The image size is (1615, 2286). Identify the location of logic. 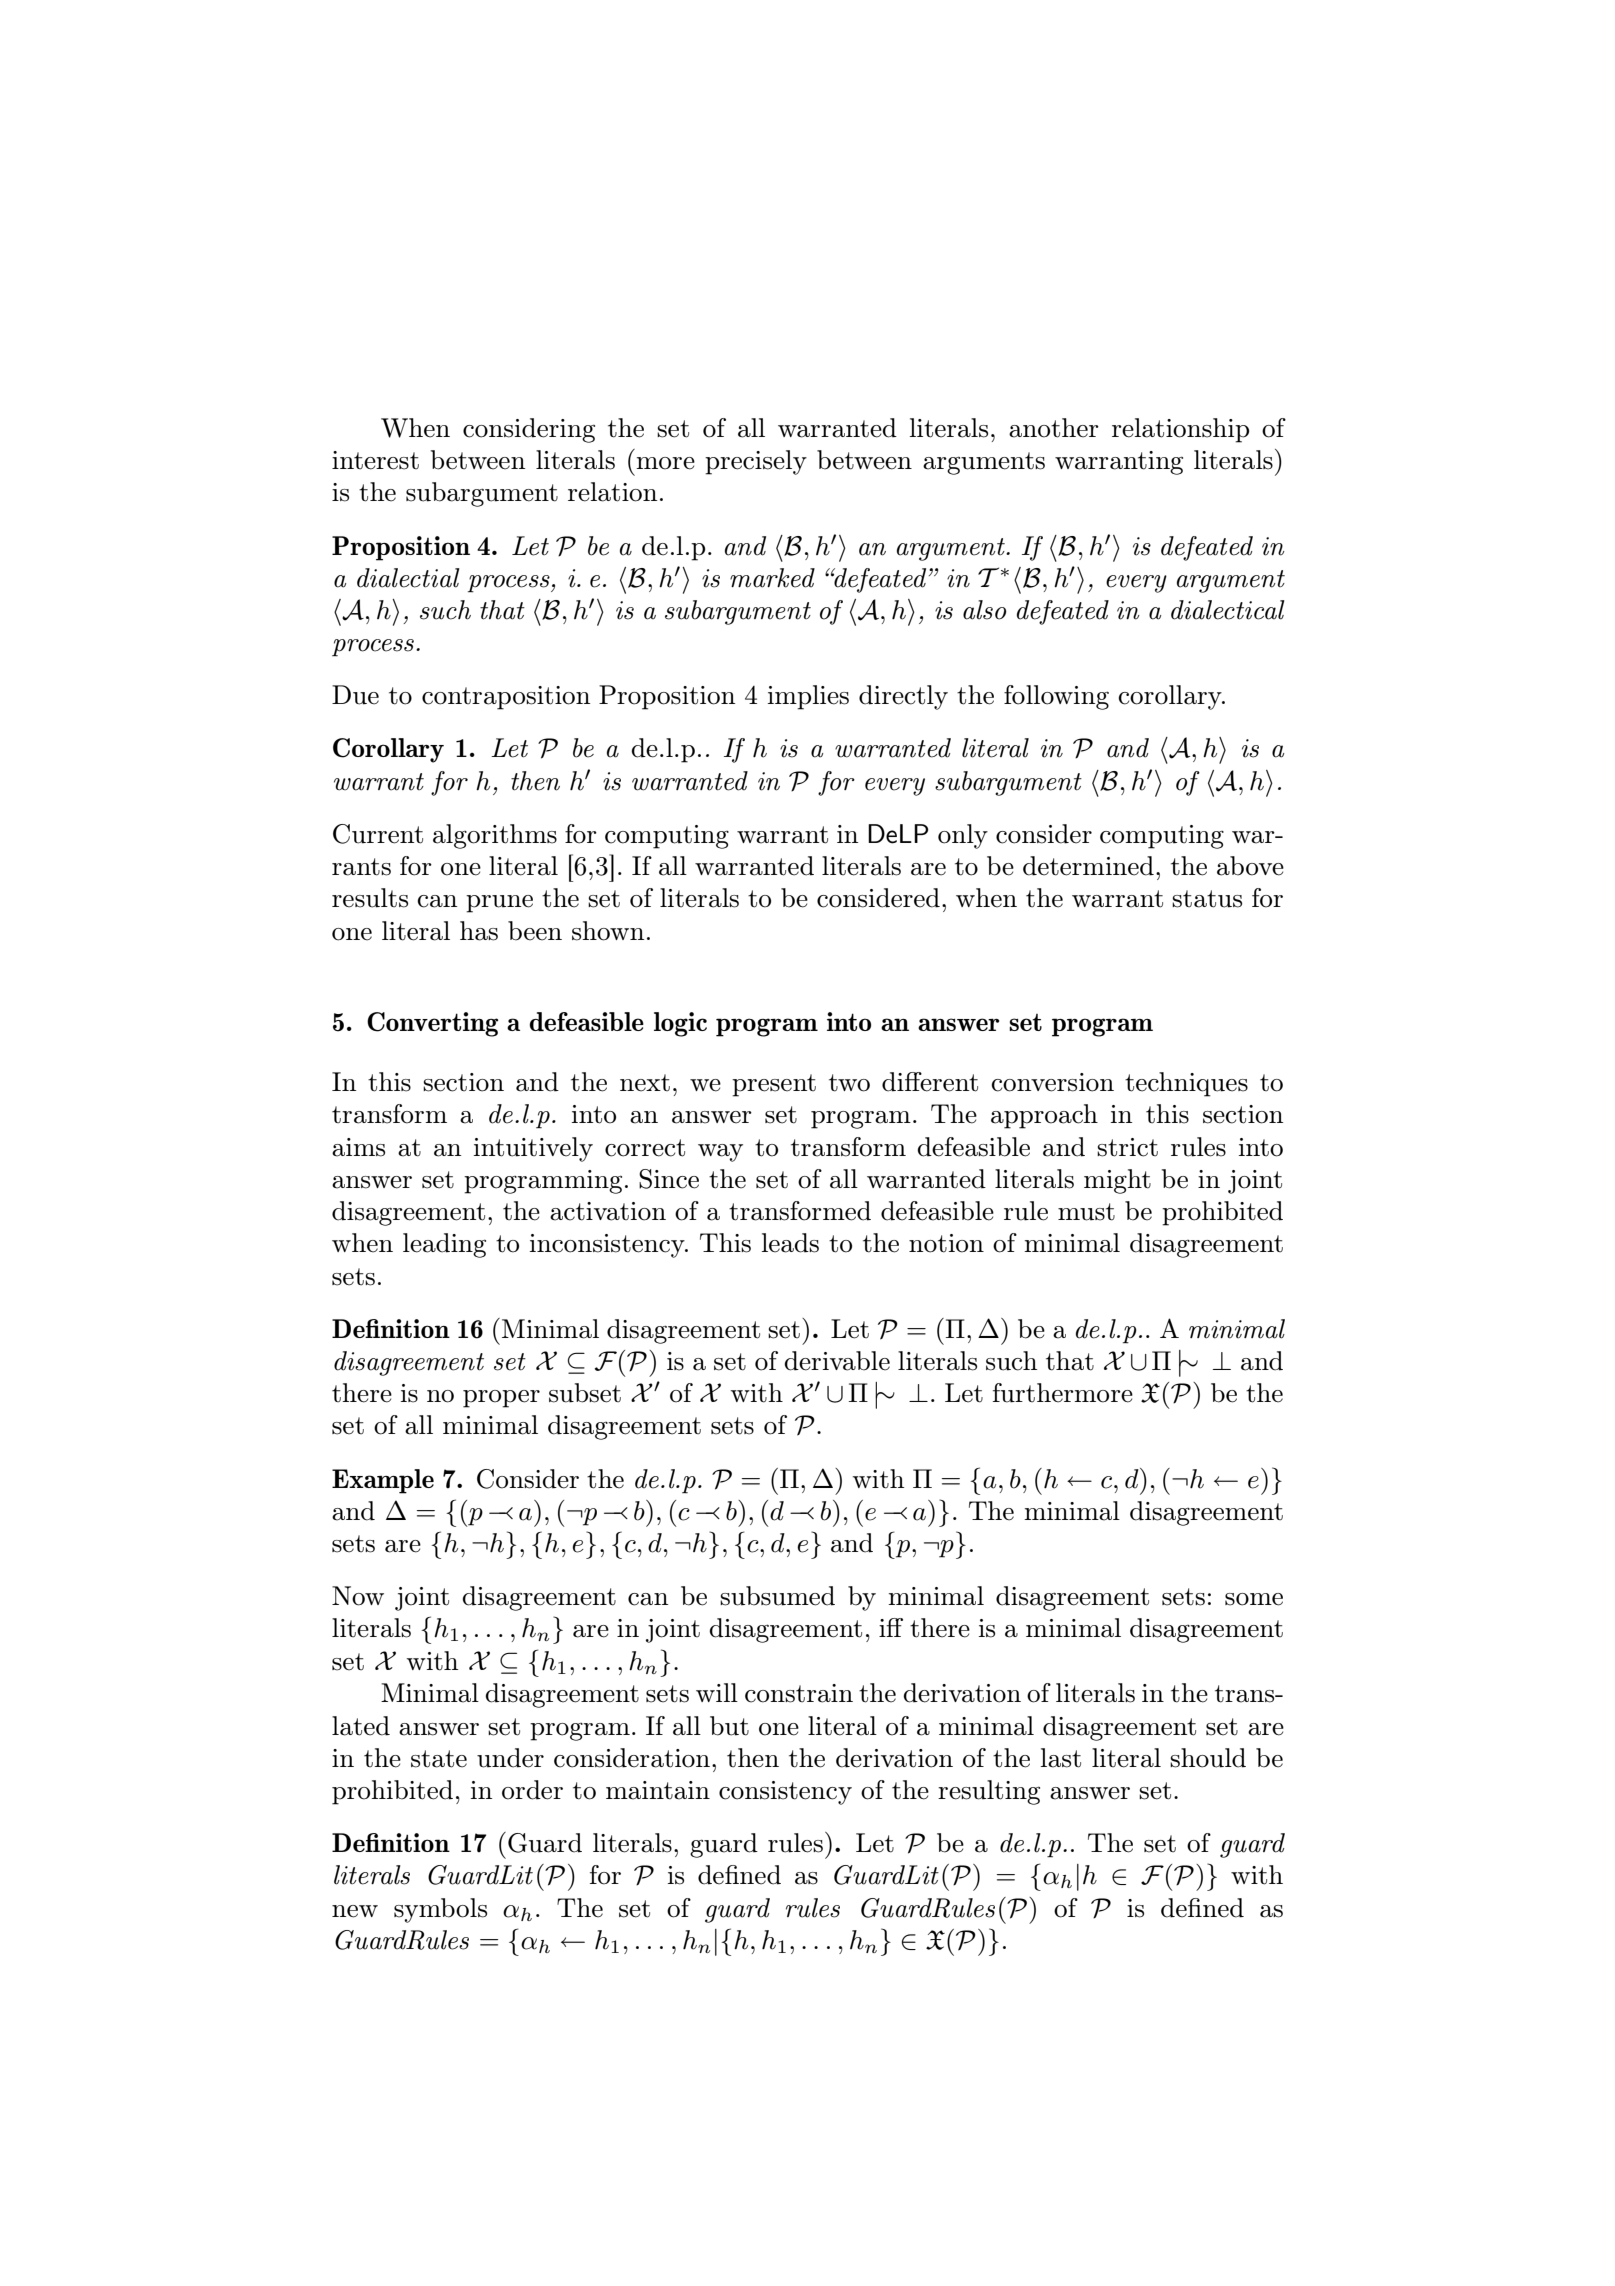
(680, 1024).
